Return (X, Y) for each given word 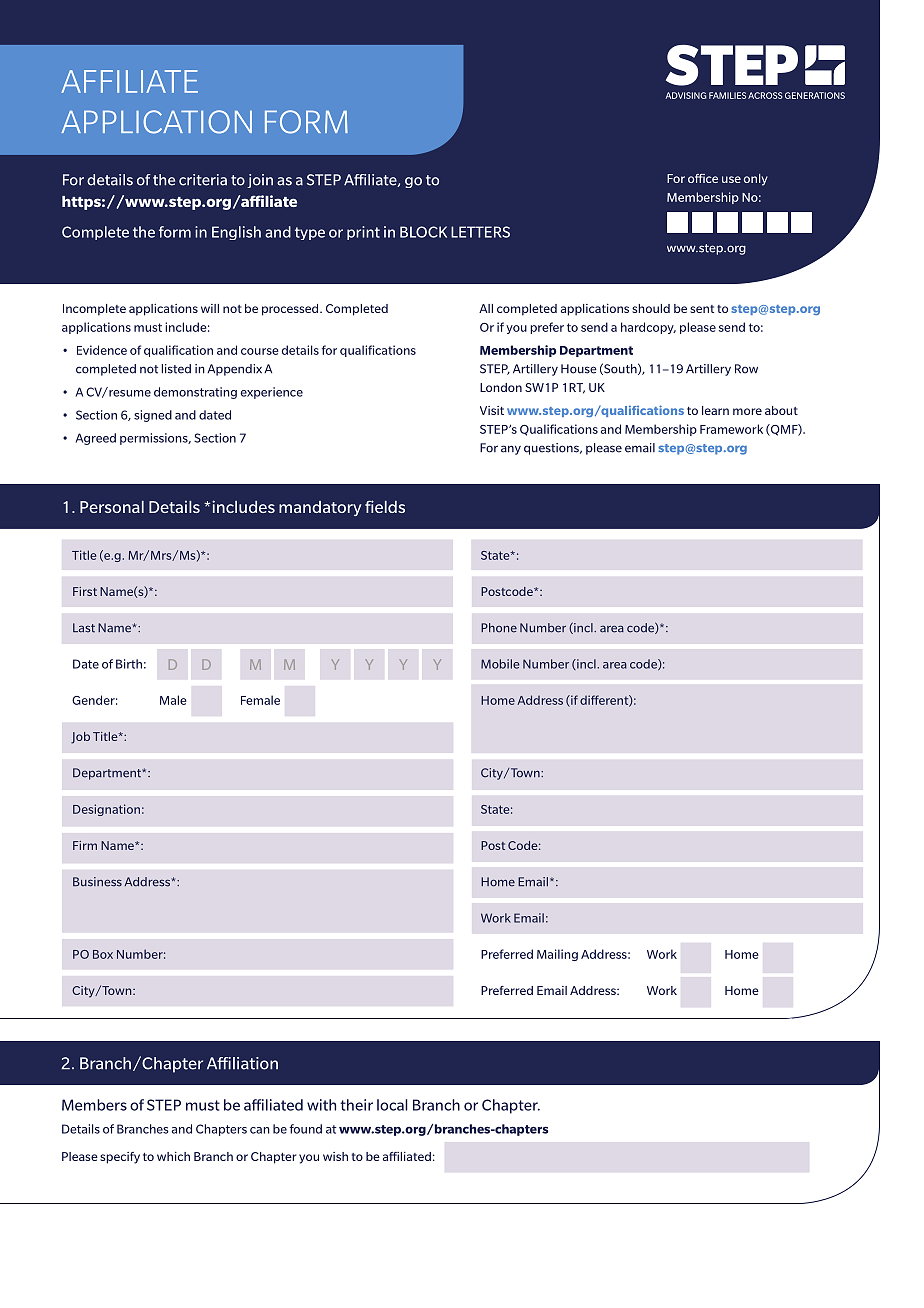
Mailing (557, 955)
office (703, 178)
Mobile (500, 664)
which (173, 1156)
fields (385, 506)
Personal (112, 507)
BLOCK (423, 232)
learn (715, 410)
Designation (106, 810)
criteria (203, 180)
